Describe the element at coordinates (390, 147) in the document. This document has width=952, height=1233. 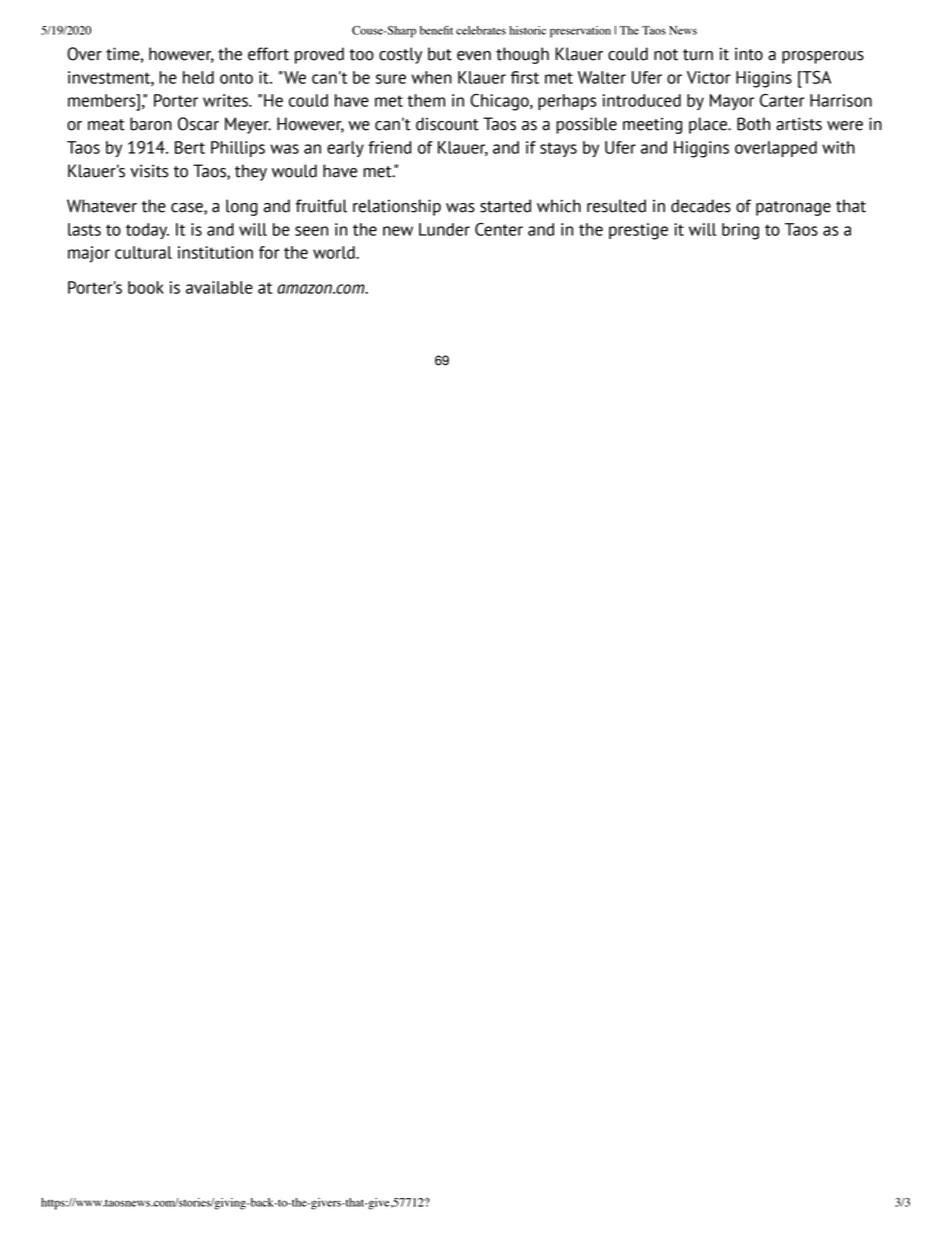
I see `friend` at that location.
